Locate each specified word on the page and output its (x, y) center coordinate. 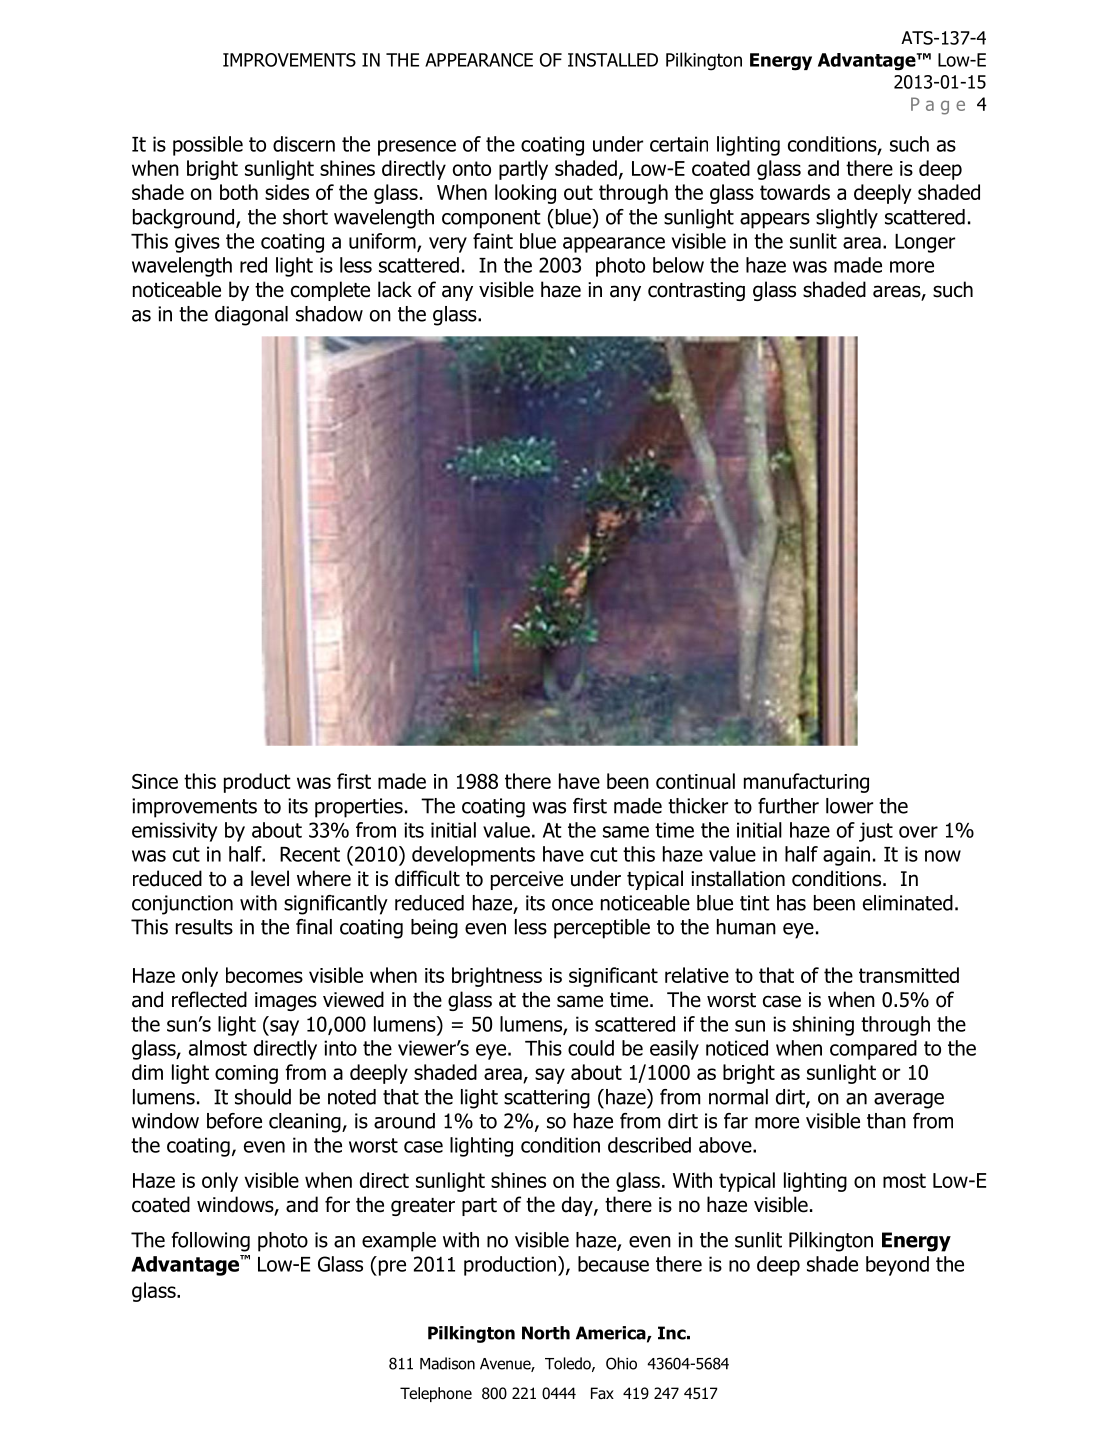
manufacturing (806, 783)
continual (695, 781)
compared (873, 1050)
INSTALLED (613, 60)
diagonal (251, 316)
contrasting (696, 291)
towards (795, 192)
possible (208, 146)
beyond (897, 1266)
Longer (925, 243)
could (591, 1048)
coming (246, 1074)
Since (155, 781)
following (211, 1242)
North (546, 1333)
